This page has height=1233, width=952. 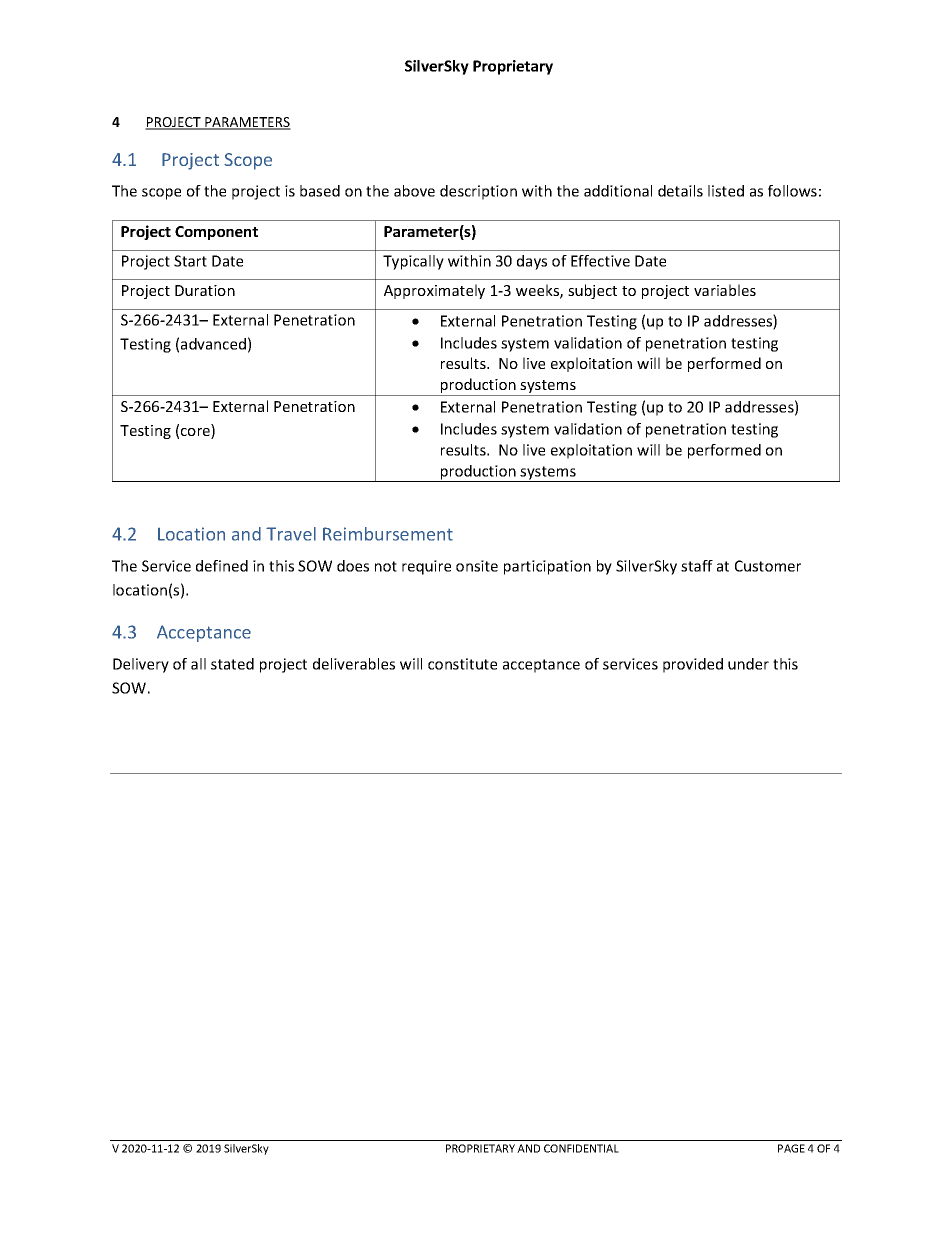 I want to click on CONFIDENTIAL, so click(x=581, y=1148).
